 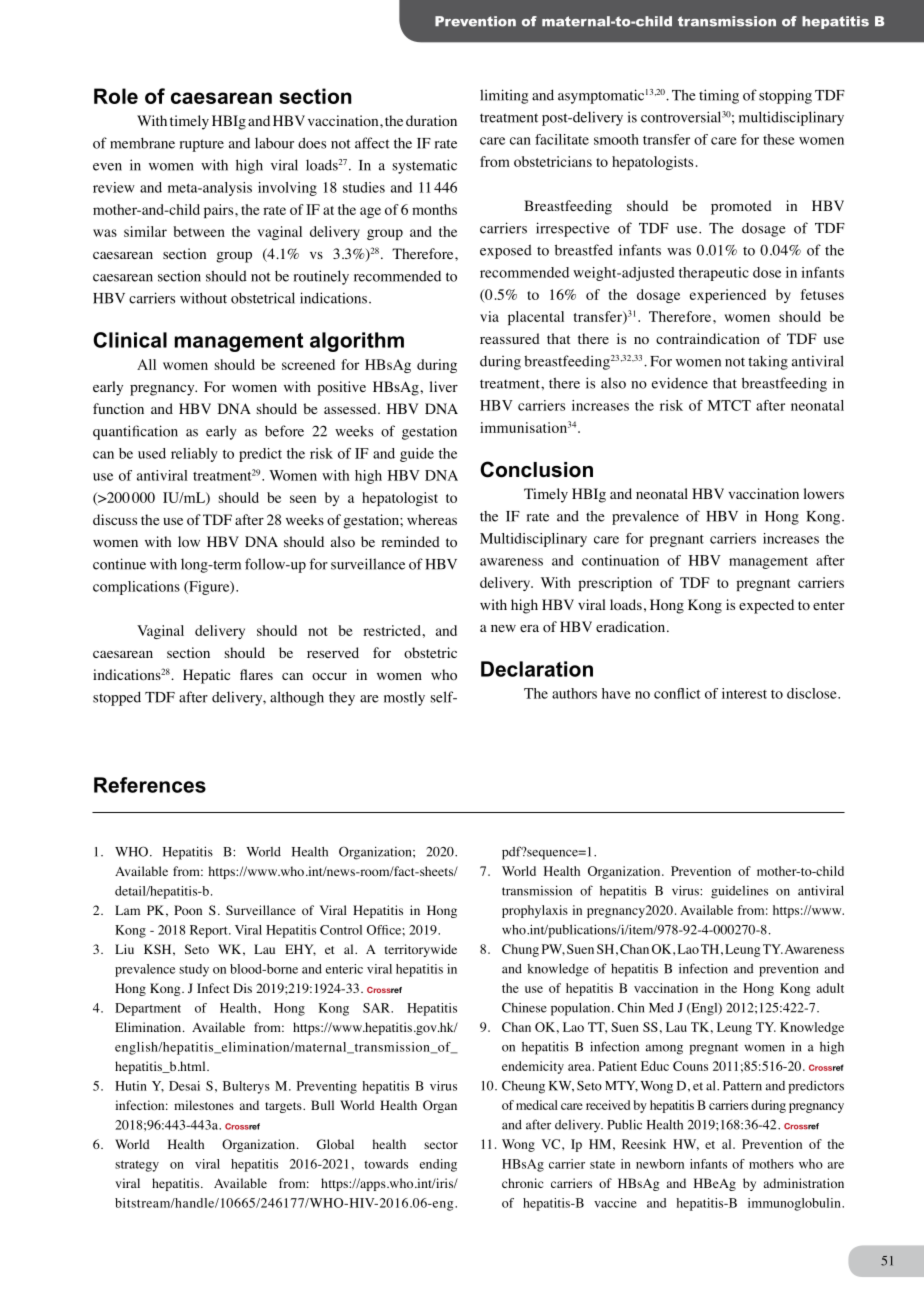 What do you see at coordinates (824, 494) in the document?
I see `lowers` at bounding box center [824, 494].
